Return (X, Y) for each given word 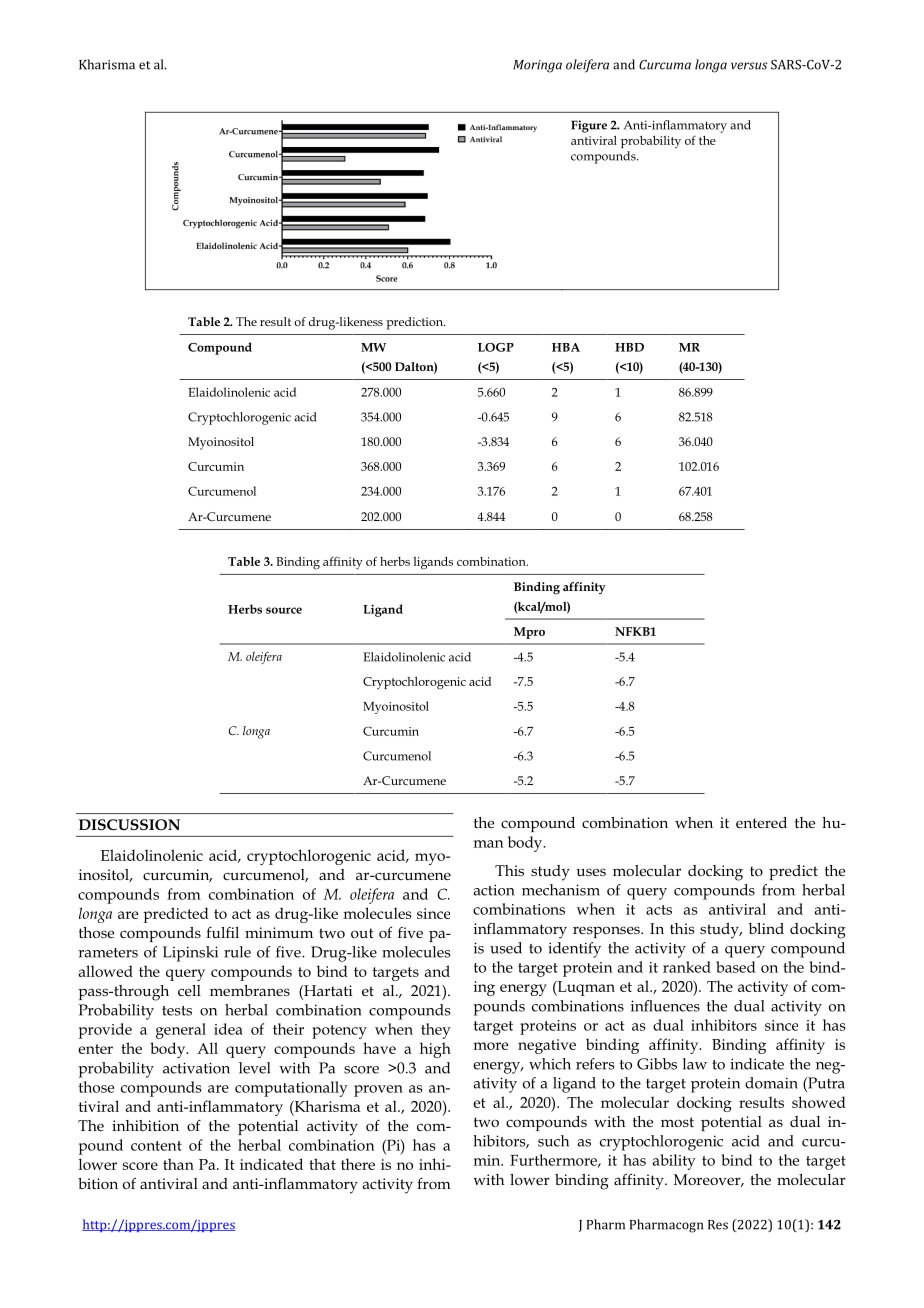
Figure (589, 126)
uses (591, 872)
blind (766, 928)
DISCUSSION (129, 824)
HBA (566, 347)
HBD (629, 347)
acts (659, 910)
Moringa (537, 66)
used (506, 948)
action (494, 890)
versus (749, 66)
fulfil (222, 932)
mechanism (561, 890)
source (284, 610)
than (178, 1164)
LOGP (496, 347)
